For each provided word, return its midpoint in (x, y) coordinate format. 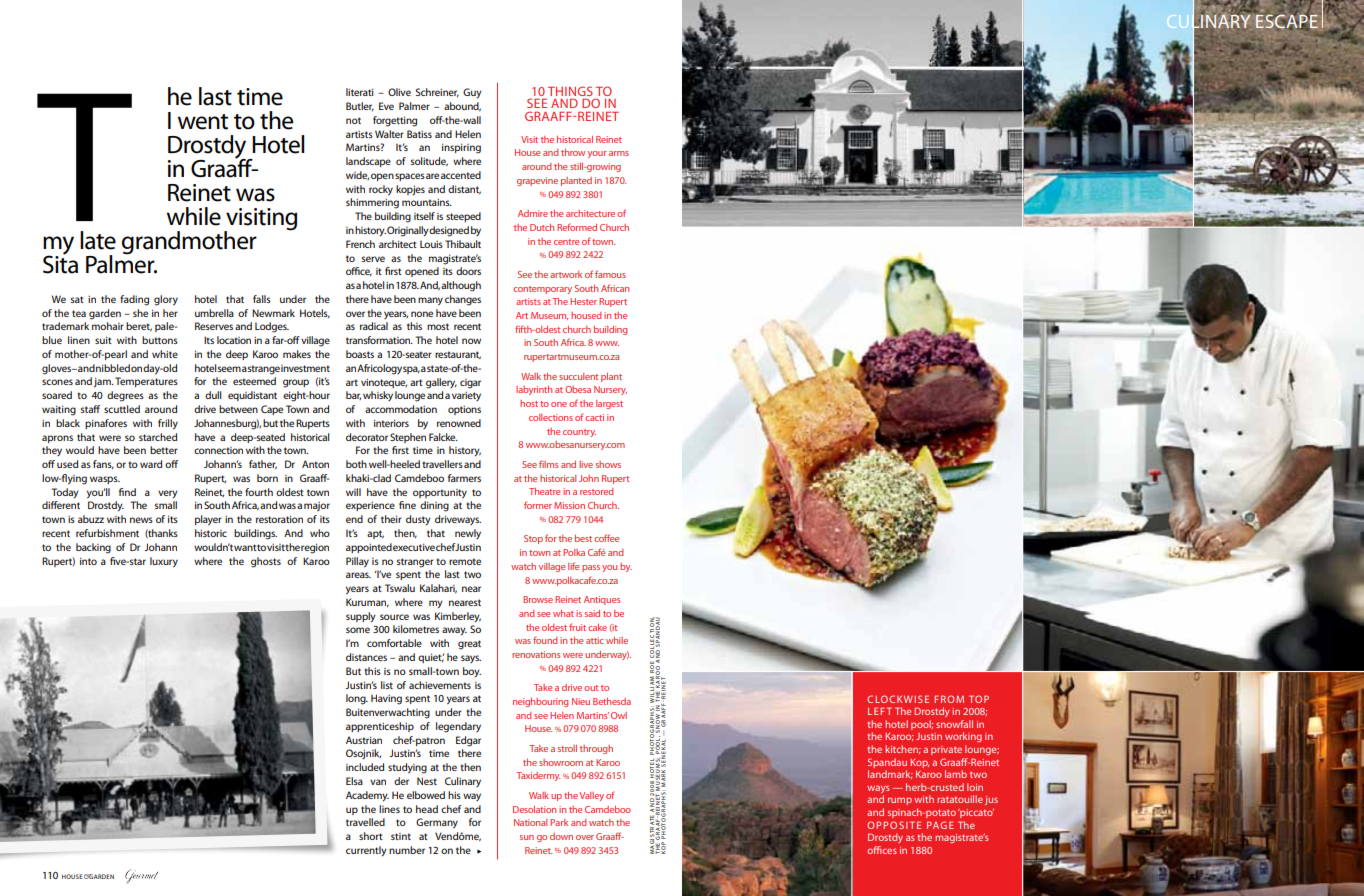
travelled (365, 822)
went (203, 122)
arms (619, 153)
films (548, 464)
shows (608, 464)
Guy (472, 93)
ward (151, 464)
